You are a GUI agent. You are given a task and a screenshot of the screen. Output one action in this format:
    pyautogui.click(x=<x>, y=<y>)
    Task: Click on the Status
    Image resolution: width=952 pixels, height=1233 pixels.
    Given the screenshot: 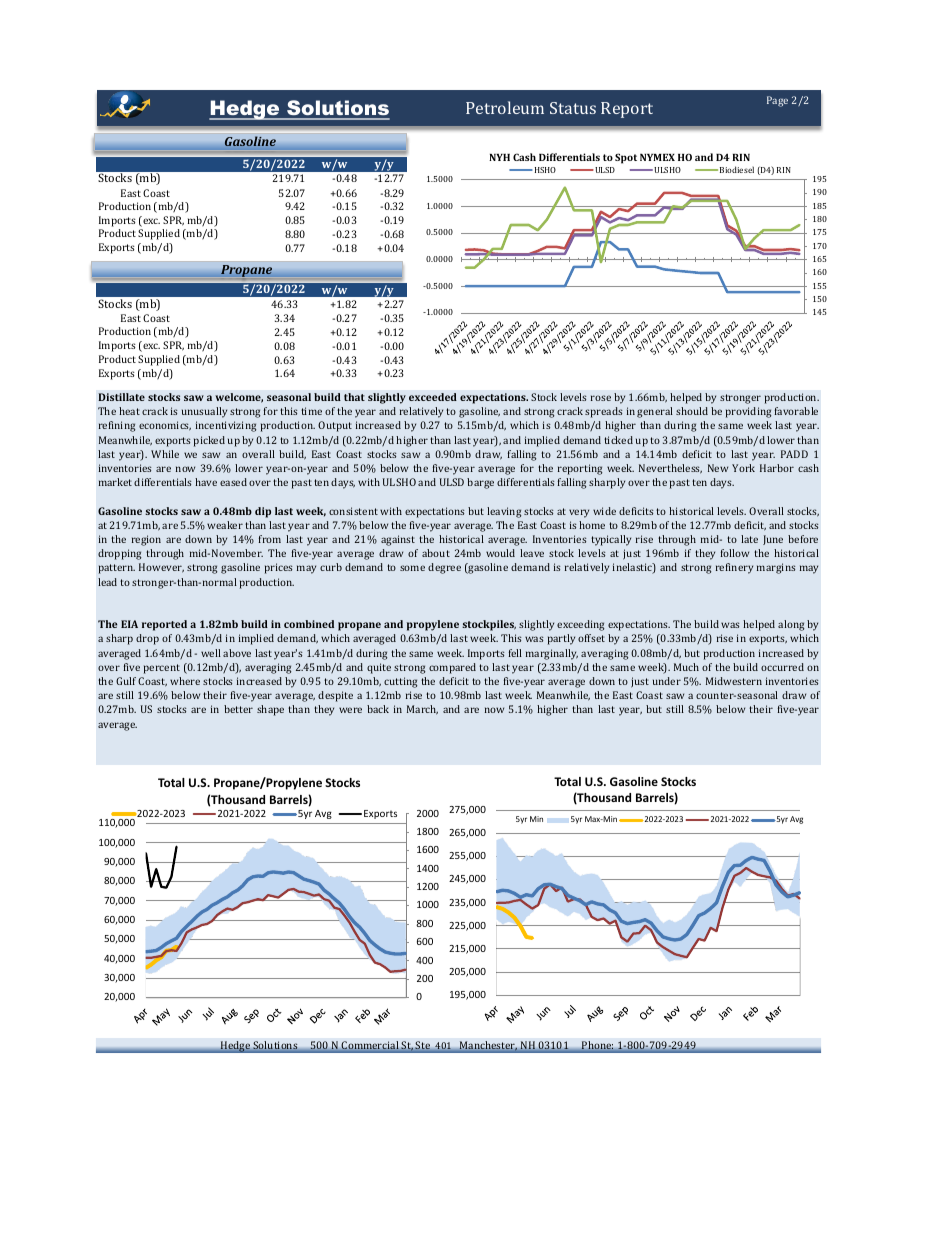 What is the action you would take?
    pyautogui.click(x=573, y=108)
